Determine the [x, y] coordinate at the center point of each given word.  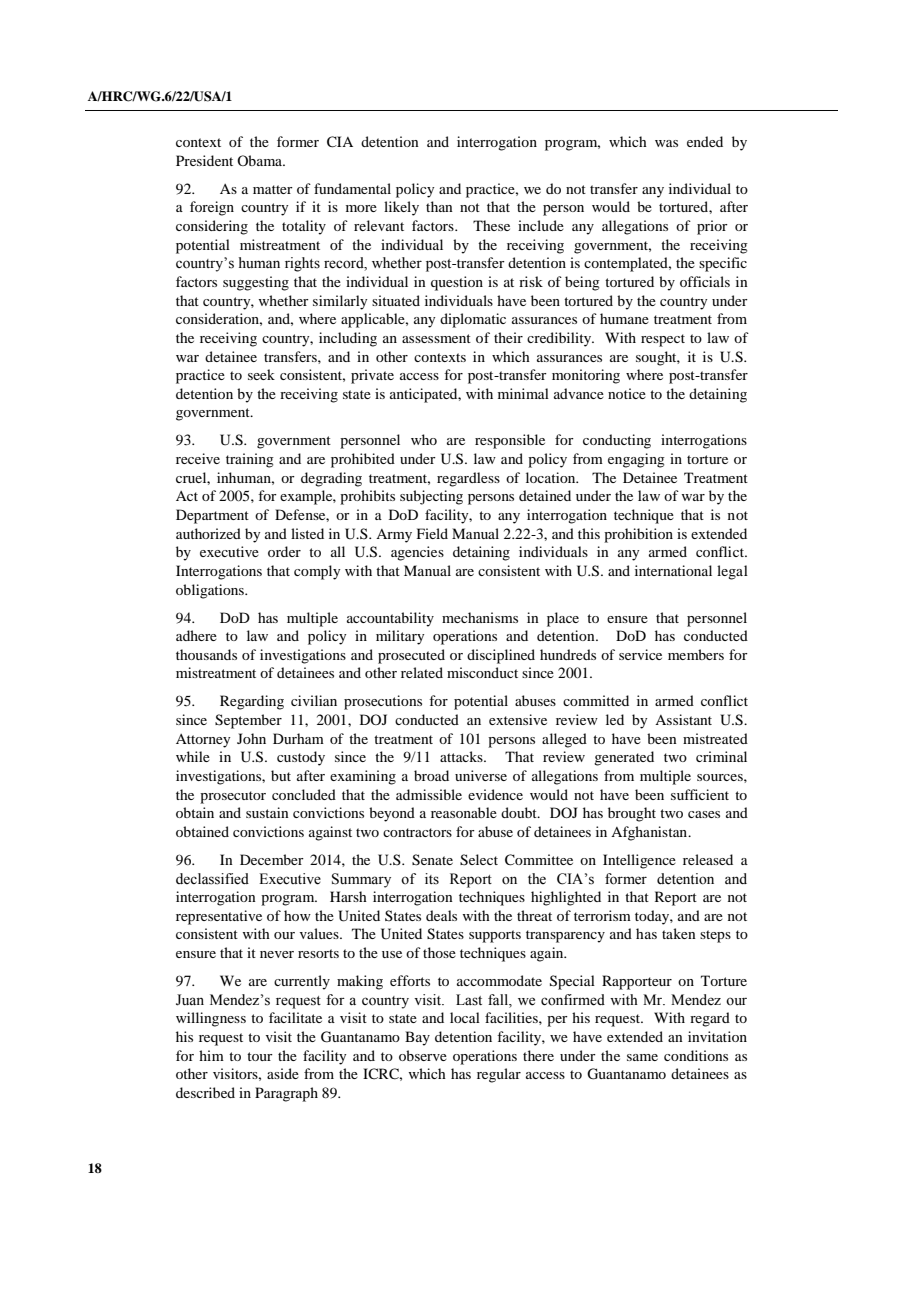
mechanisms [480, 617]
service [640, 654]
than [439, 206]
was [666, 143]
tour [260, 1056]
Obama [261, 160]
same [642, 1057]
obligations [211, 591]
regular [499, 1075]
